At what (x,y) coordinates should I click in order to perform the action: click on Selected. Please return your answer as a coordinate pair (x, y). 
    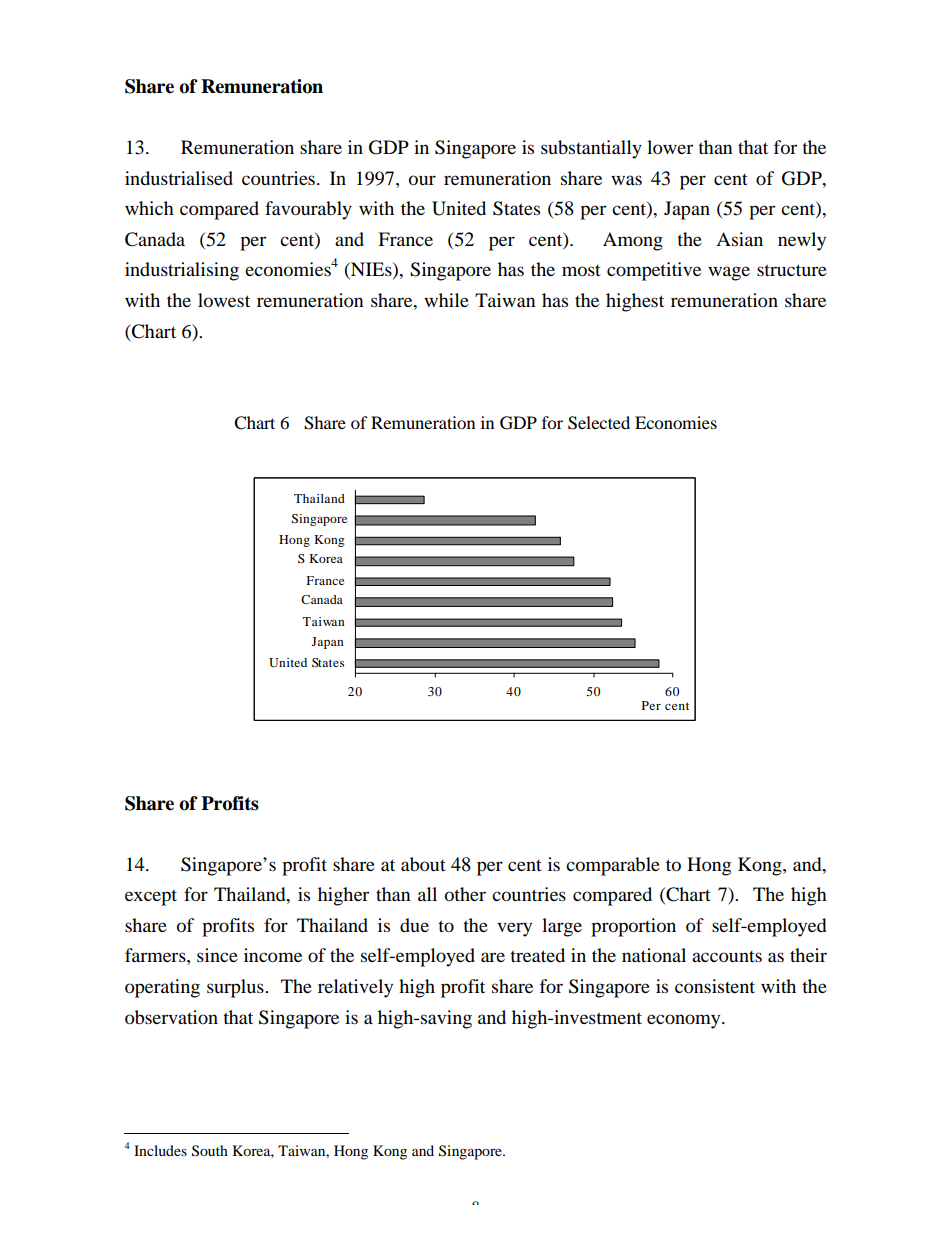
    Looking at the image, I should click on (599, 423).
